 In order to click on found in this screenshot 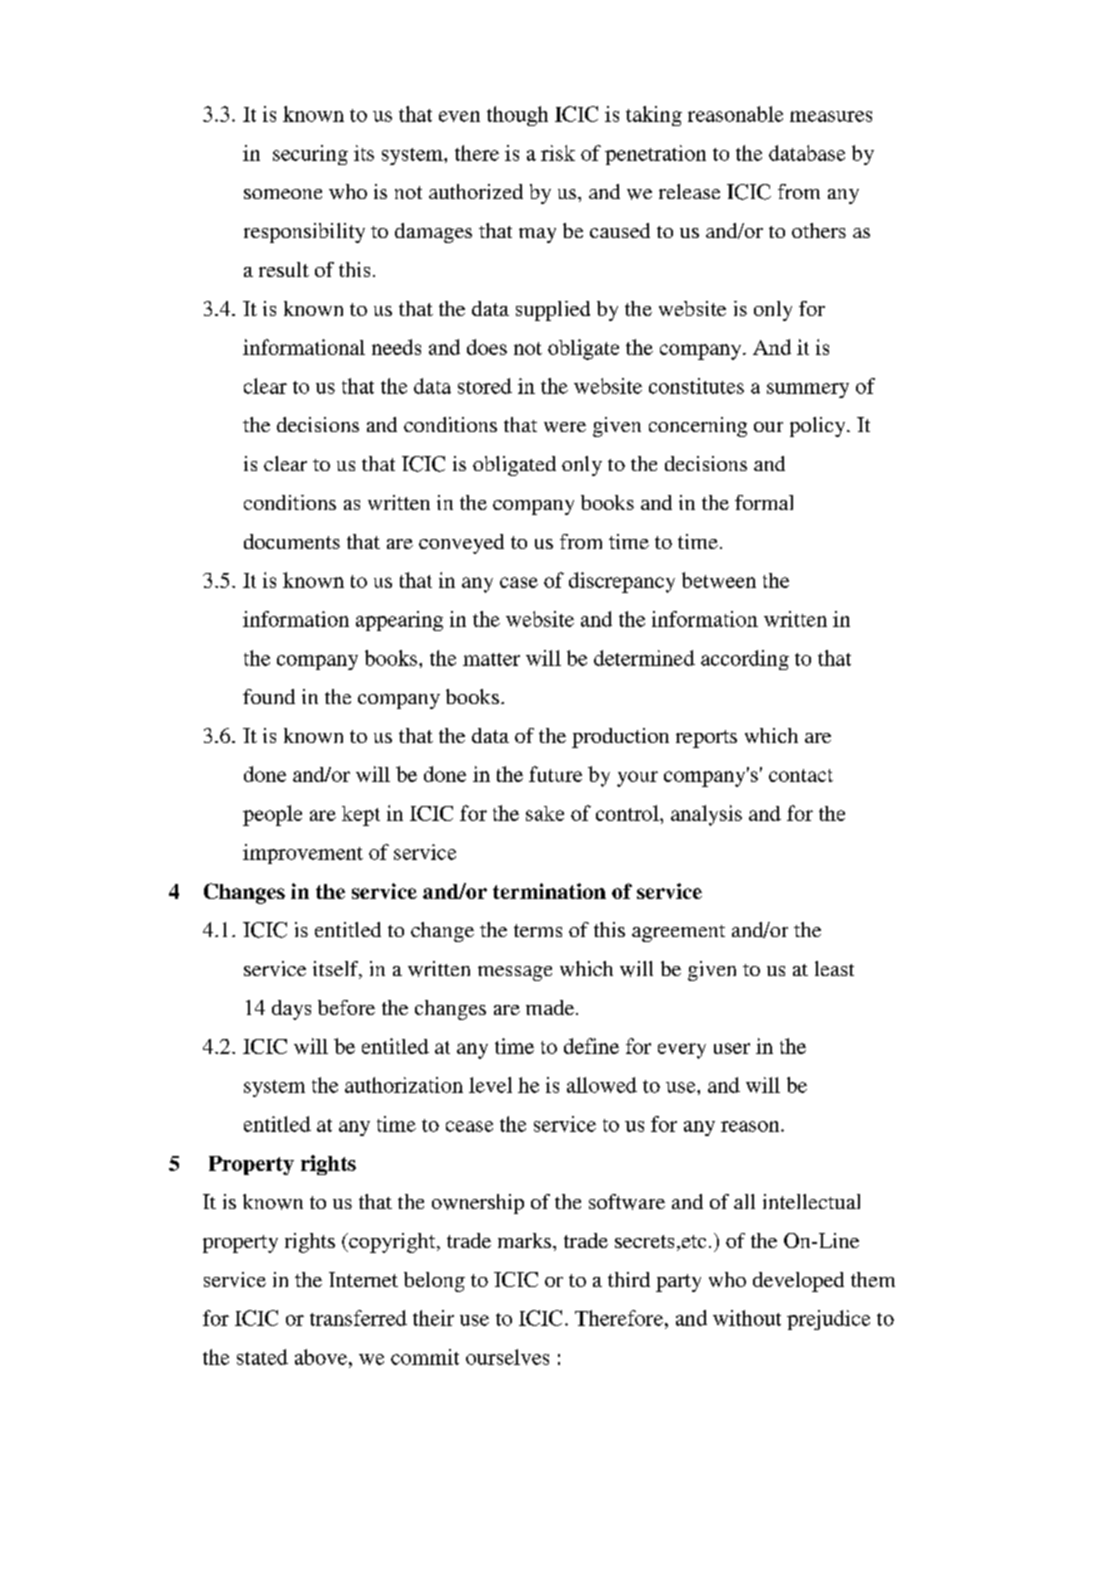, I will do `click(269, 696)`.
